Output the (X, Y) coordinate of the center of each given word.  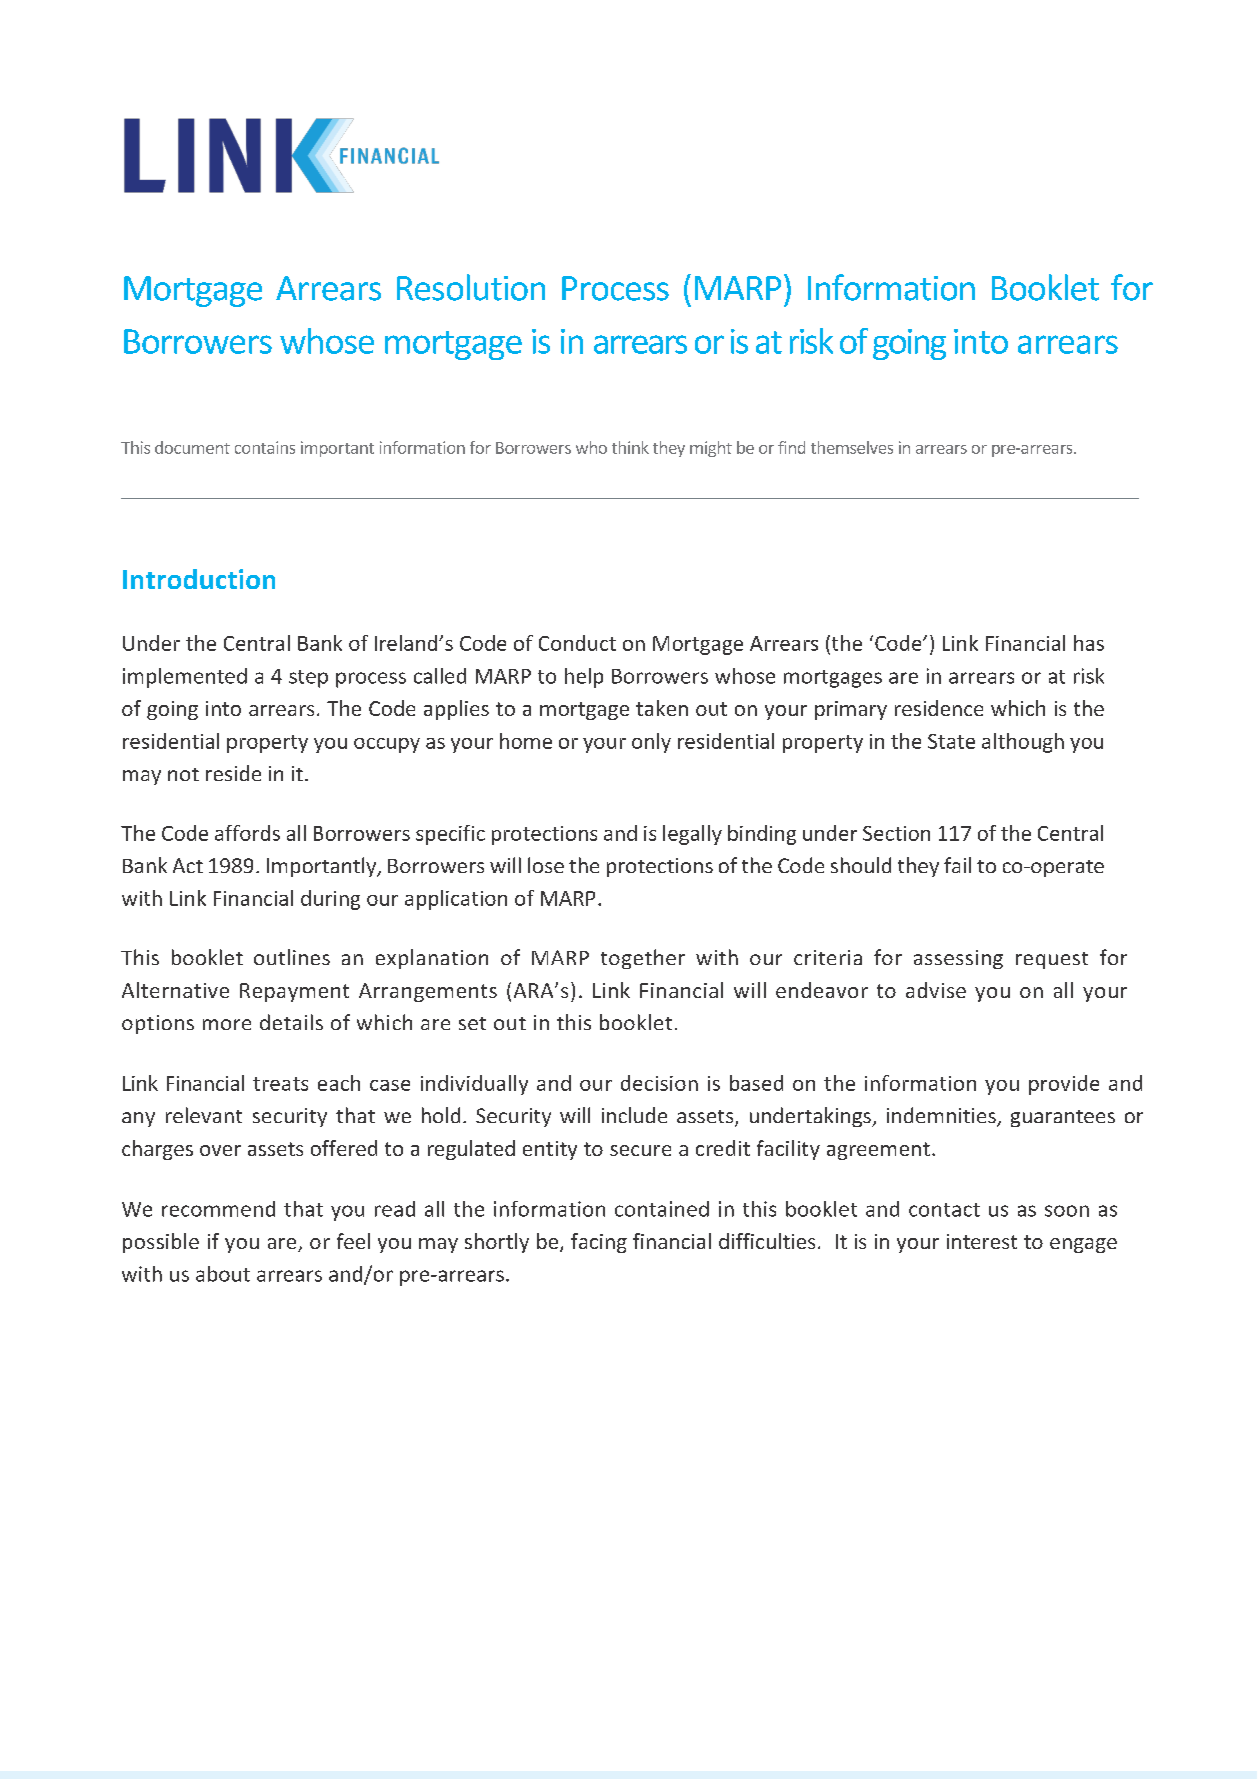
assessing (958, 959)
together (643, 959)
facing (599, 1243)
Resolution (471, 287)
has (1089, 643)
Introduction (199, 579)
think (630, 447)
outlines (292, 957)
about (223, 1274)
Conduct (577, 643)
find (791, 447)
